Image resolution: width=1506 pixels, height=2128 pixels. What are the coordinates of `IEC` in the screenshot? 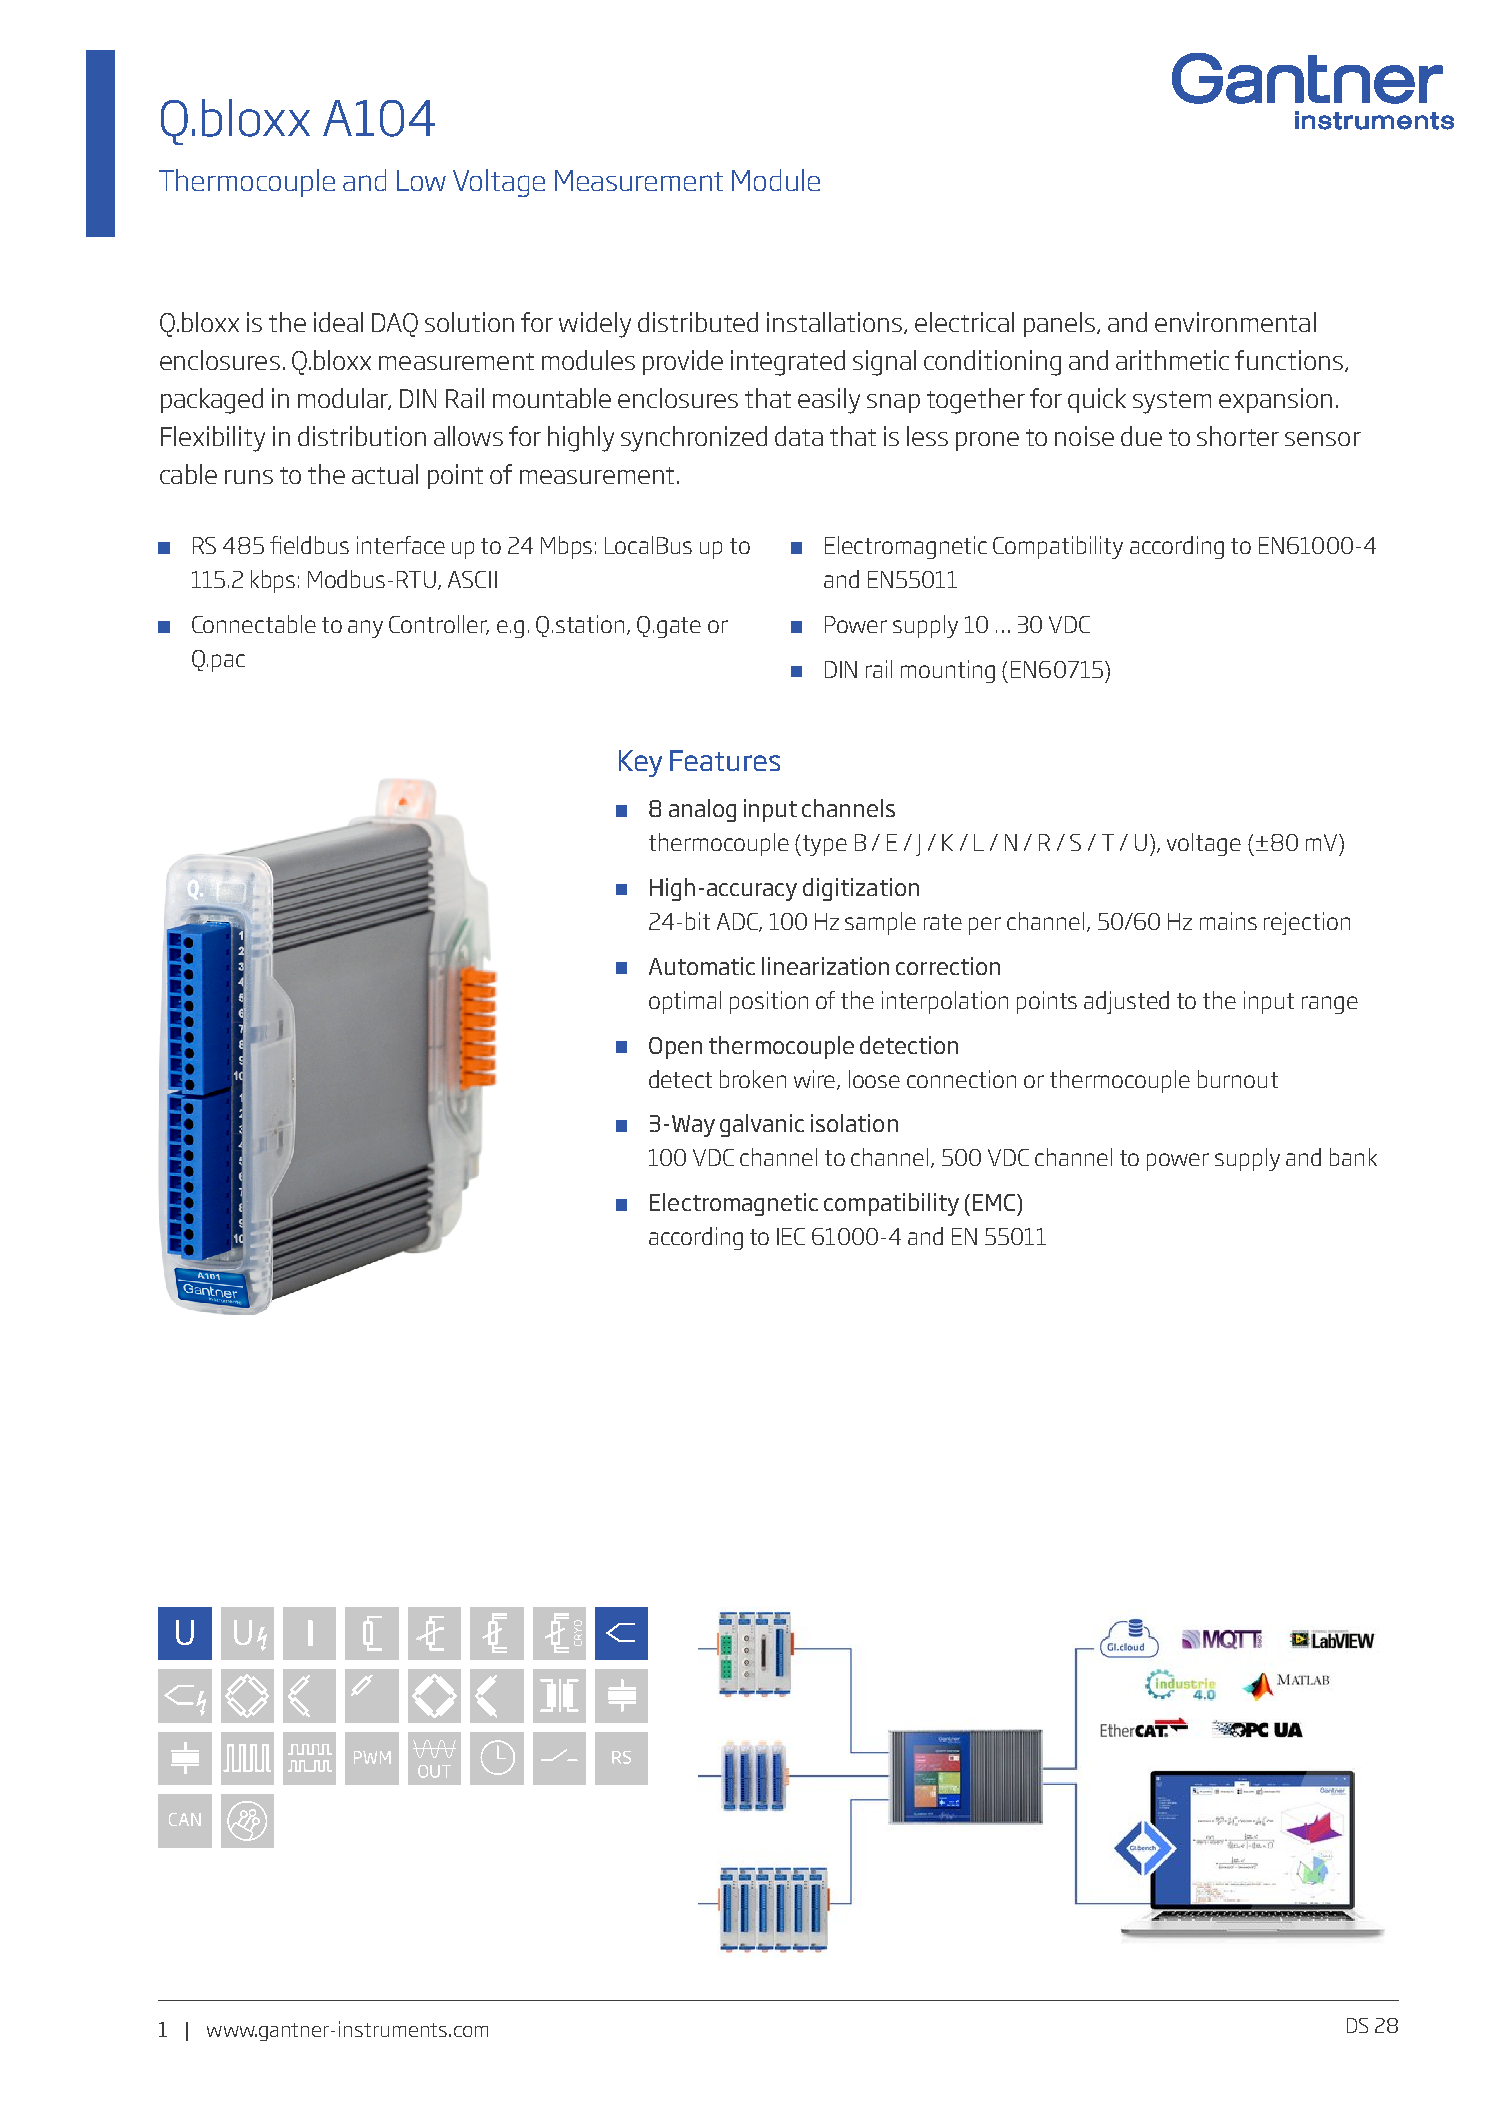 It's located at (791, 1236).
